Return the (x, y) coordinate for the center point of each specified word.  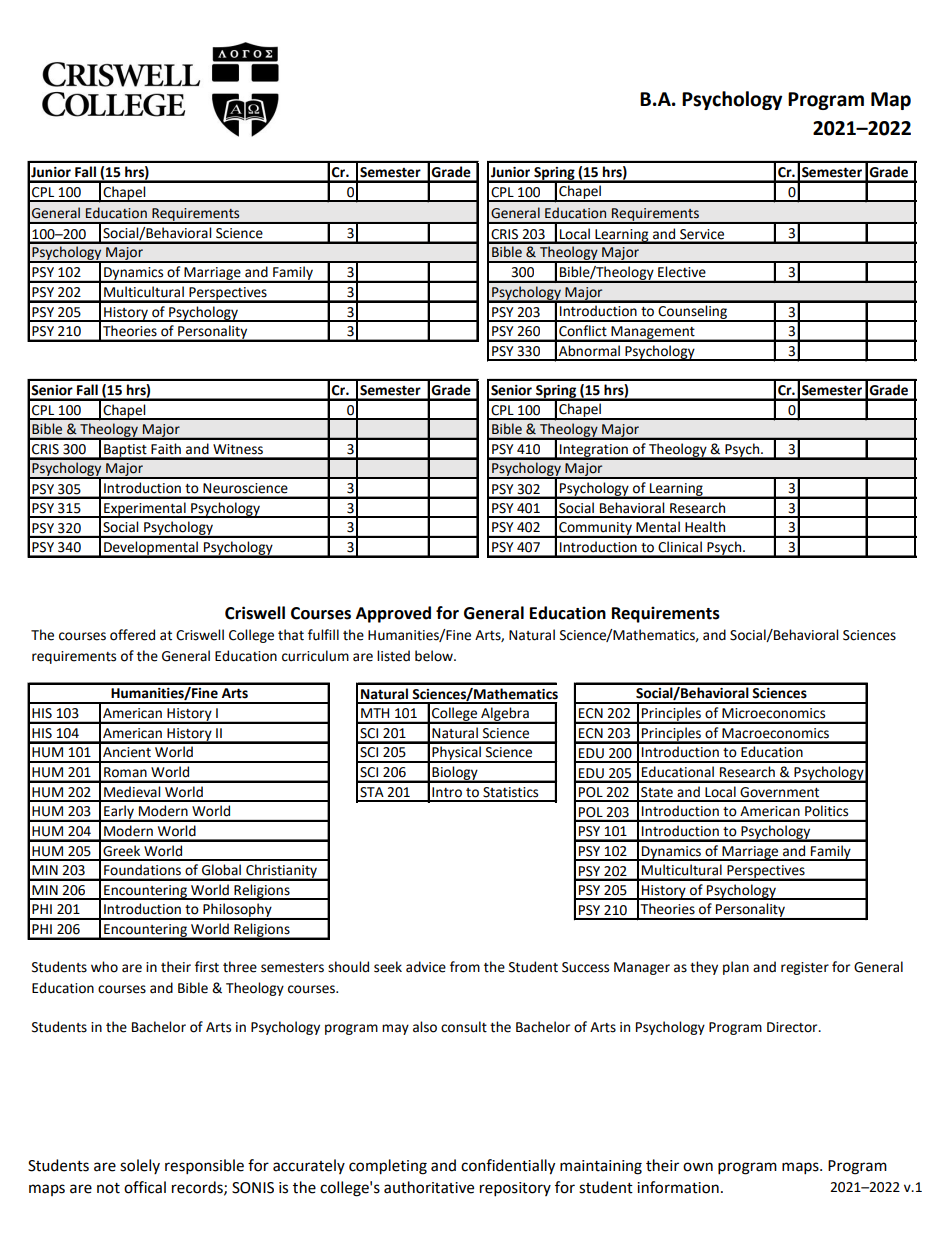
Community (595, 529)
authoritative (429, 1187)
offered (132, 635)
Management (653, 333)
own (698, 1167)
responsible (204, 1167)
